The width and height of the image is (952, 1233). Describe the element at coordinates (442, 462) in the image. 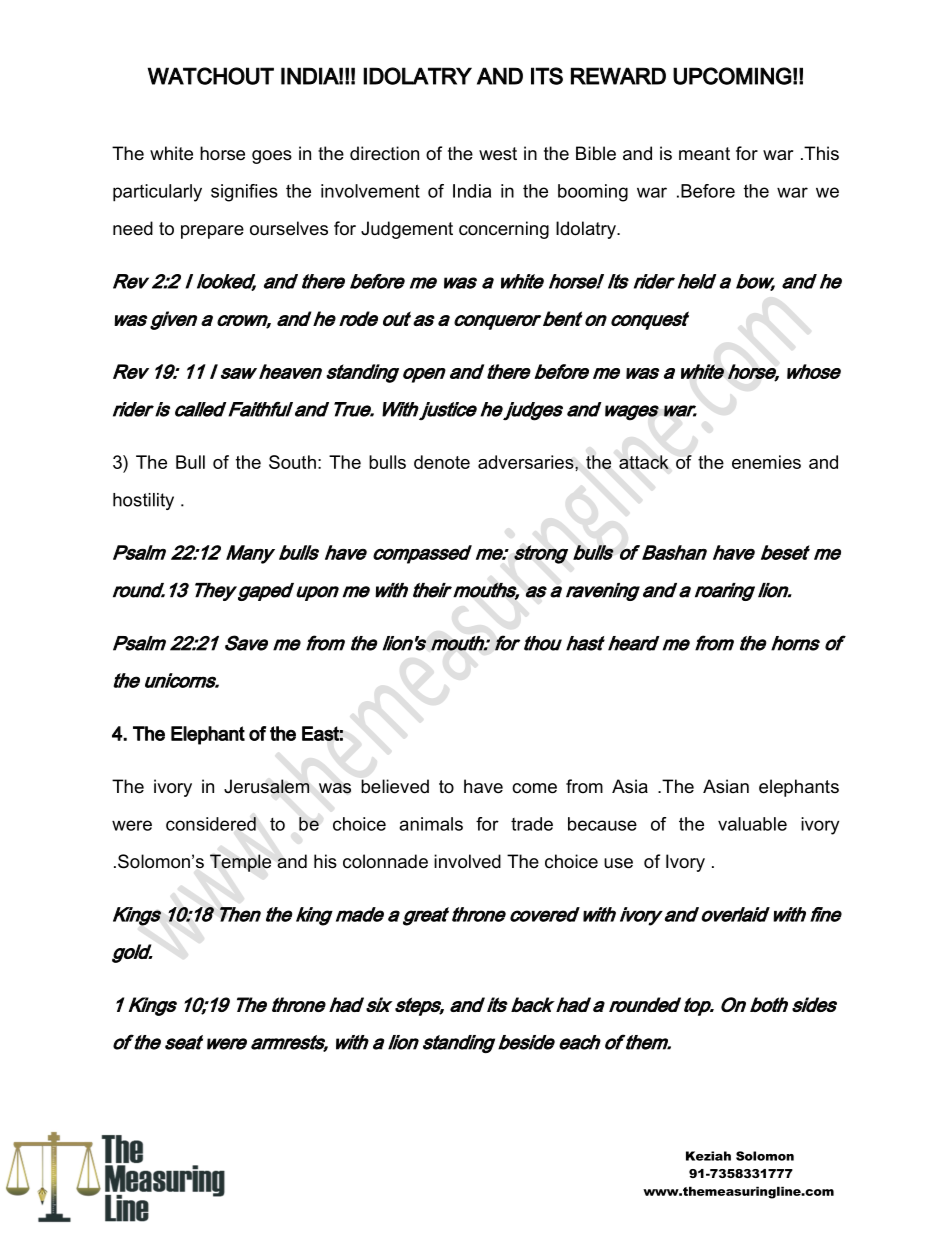

I see `denote` at that location.
